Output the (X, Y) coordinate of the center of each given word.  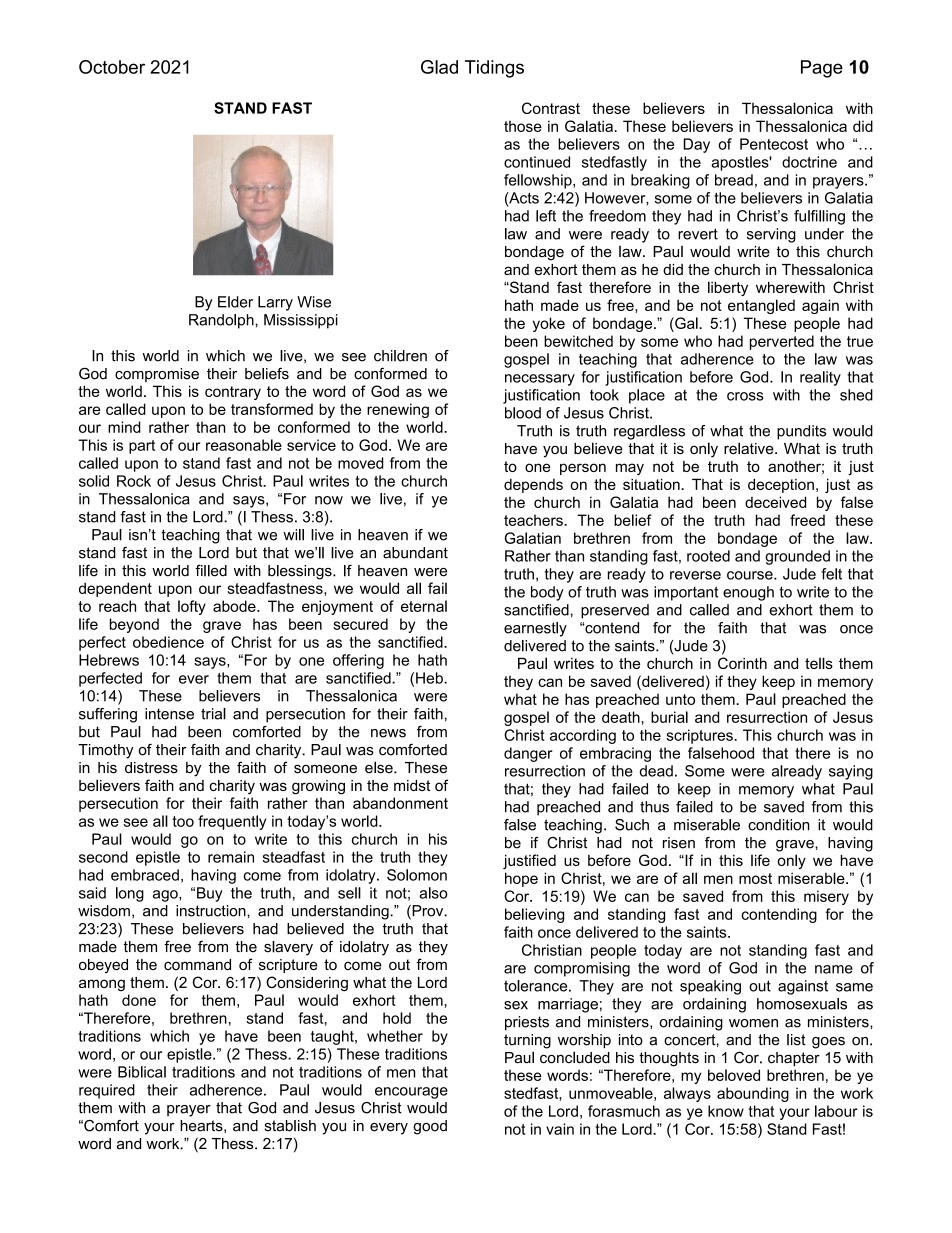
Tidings (494, 69)
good (430, 1127)
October (112, 67)
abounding (753, 1094)
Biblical (142, 1072)
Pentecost (774, 144)
